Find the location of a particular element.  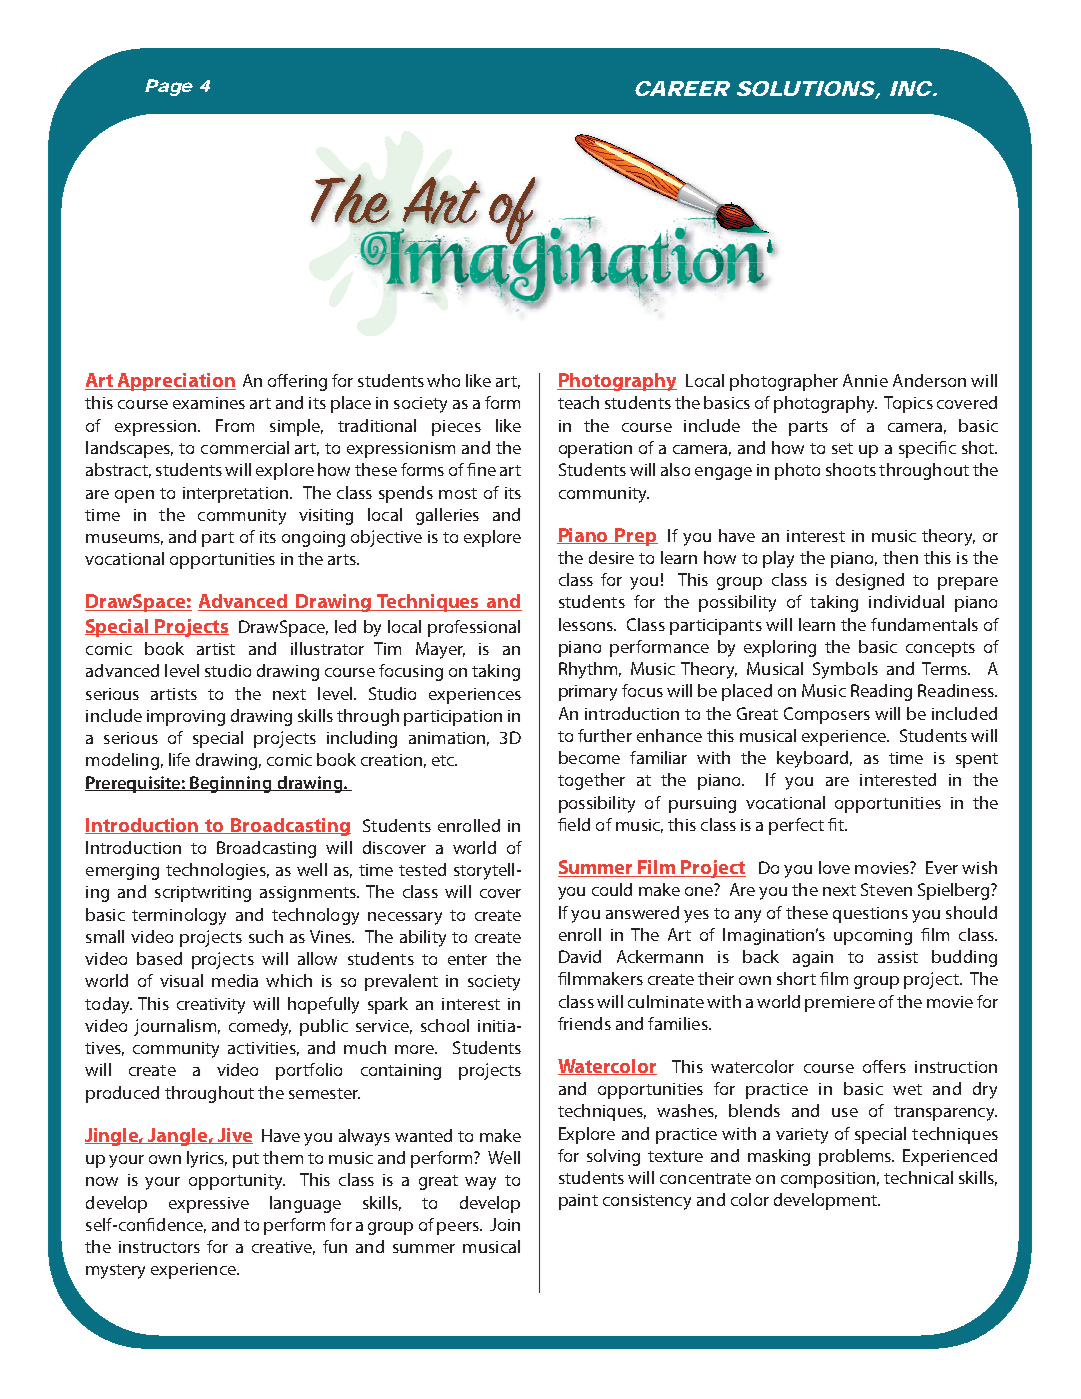

Topics is located at coordinates (908, 404).
